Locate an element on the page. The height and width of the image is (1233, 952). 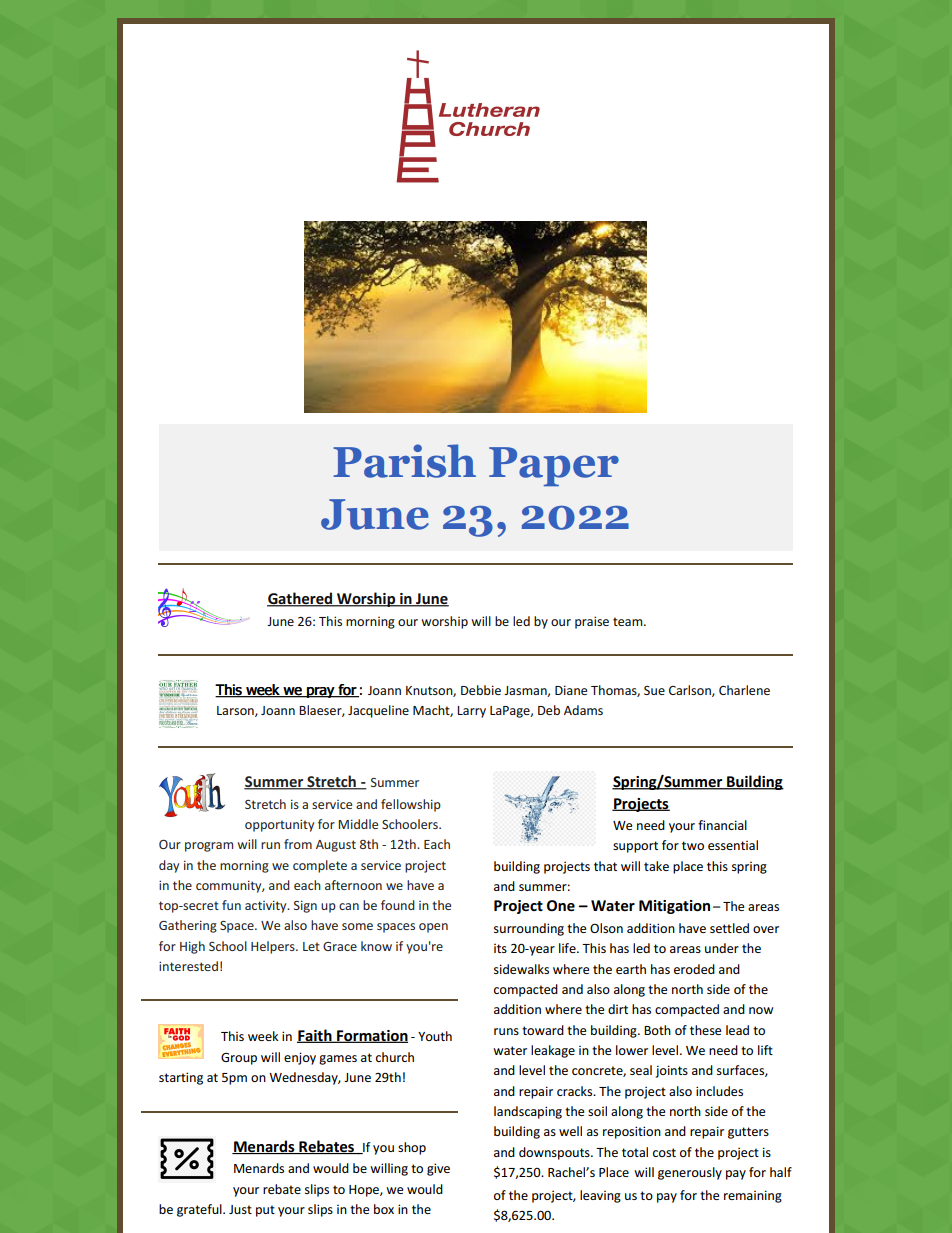
these is located at coordinates (705, 1030).
